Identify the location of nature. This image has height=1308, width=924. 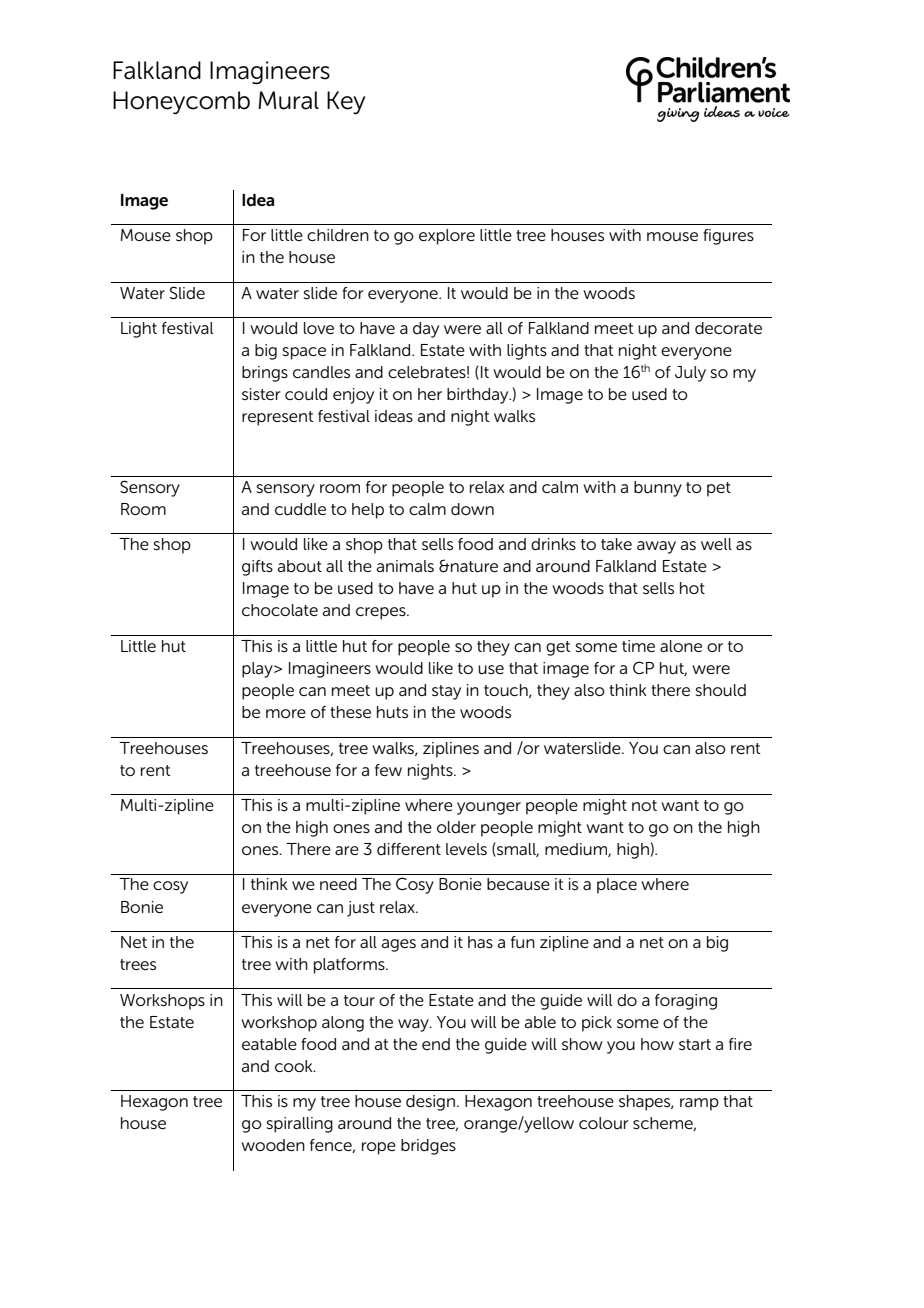
(473, 566).
